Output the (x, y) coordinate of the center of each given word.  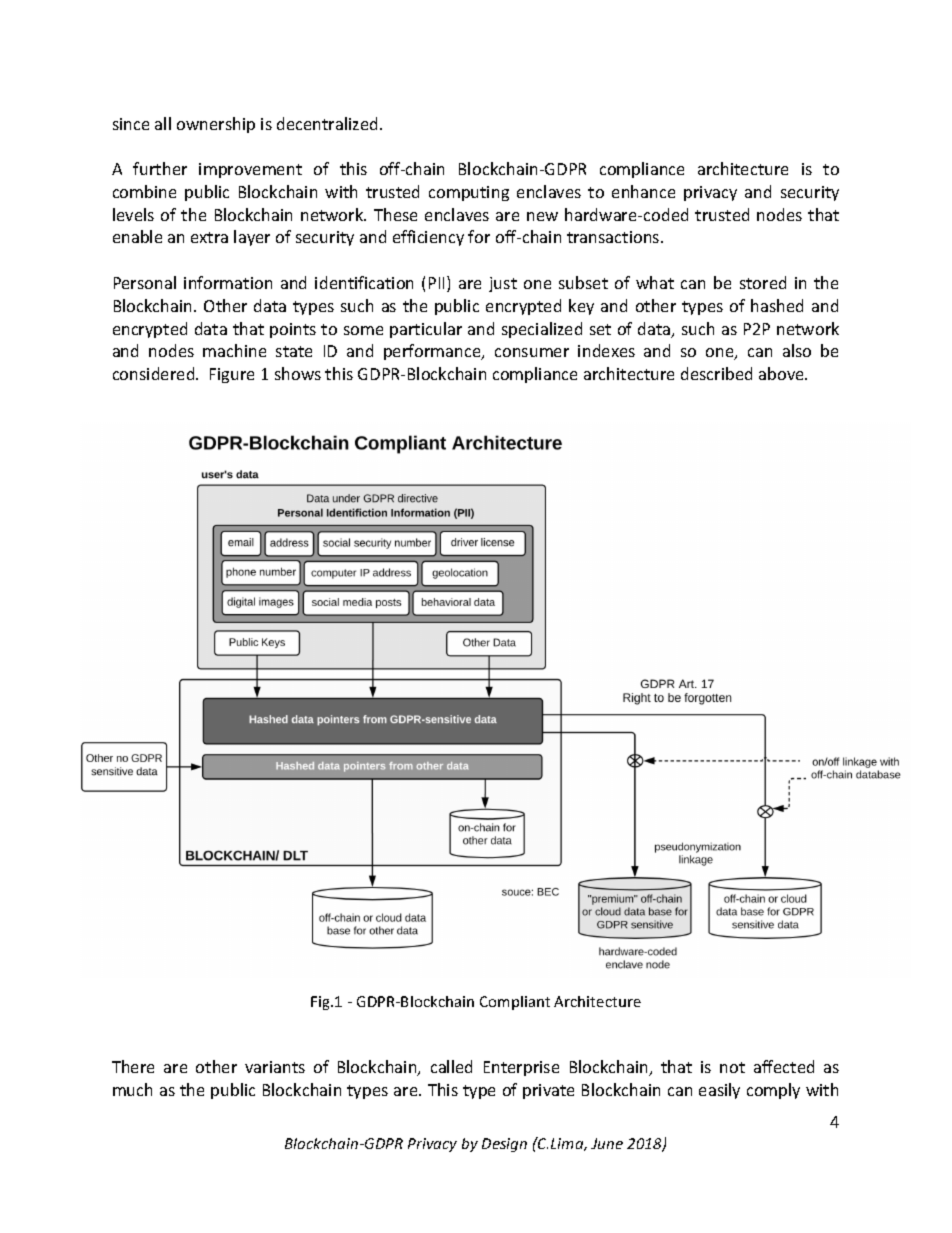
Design (504, 1145)
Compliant (515, 1003)
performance (433, 352)
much (132, 1089)
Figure (232, 375)
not (732, 1067)
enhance (643, 191)
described (716, 373)
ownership (216, 125)
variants (275, 1067)
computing (469, 193)
